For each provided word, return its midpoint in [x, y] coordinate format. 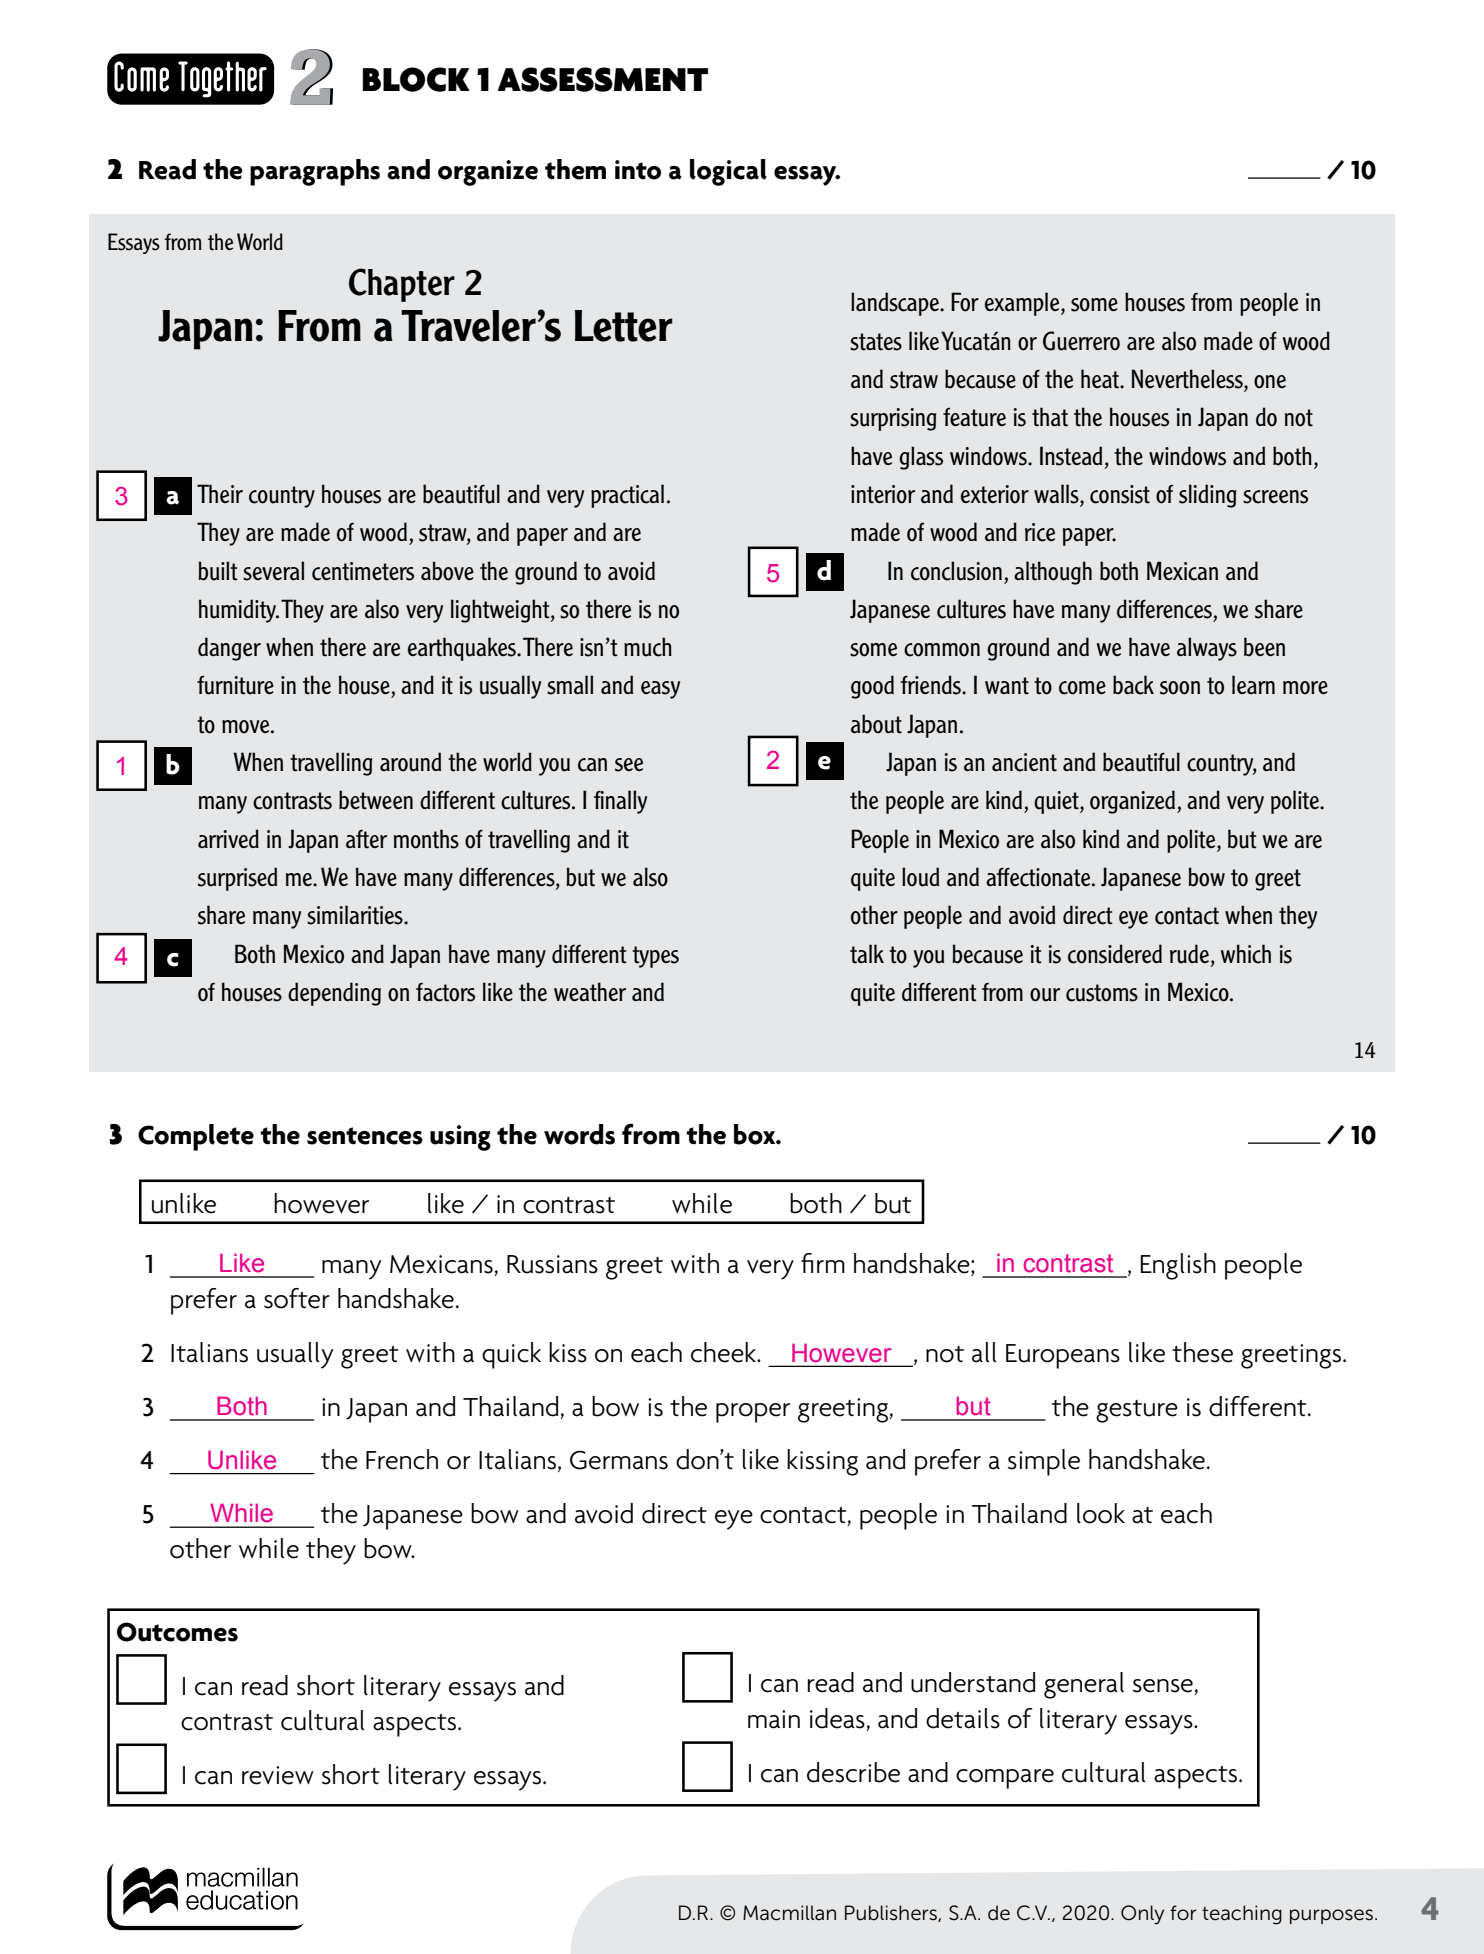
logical [728, 172]
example [1023, 304]
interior [883, 494]
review [278, 1775]
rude [1189, 954]
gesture [1137, 1411]
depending [334, 994]
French [402, 1459]
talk [867, 954]
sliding [1207, 496]
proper [753, 1413]
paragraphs [315, 172]
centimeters [363, 571]
